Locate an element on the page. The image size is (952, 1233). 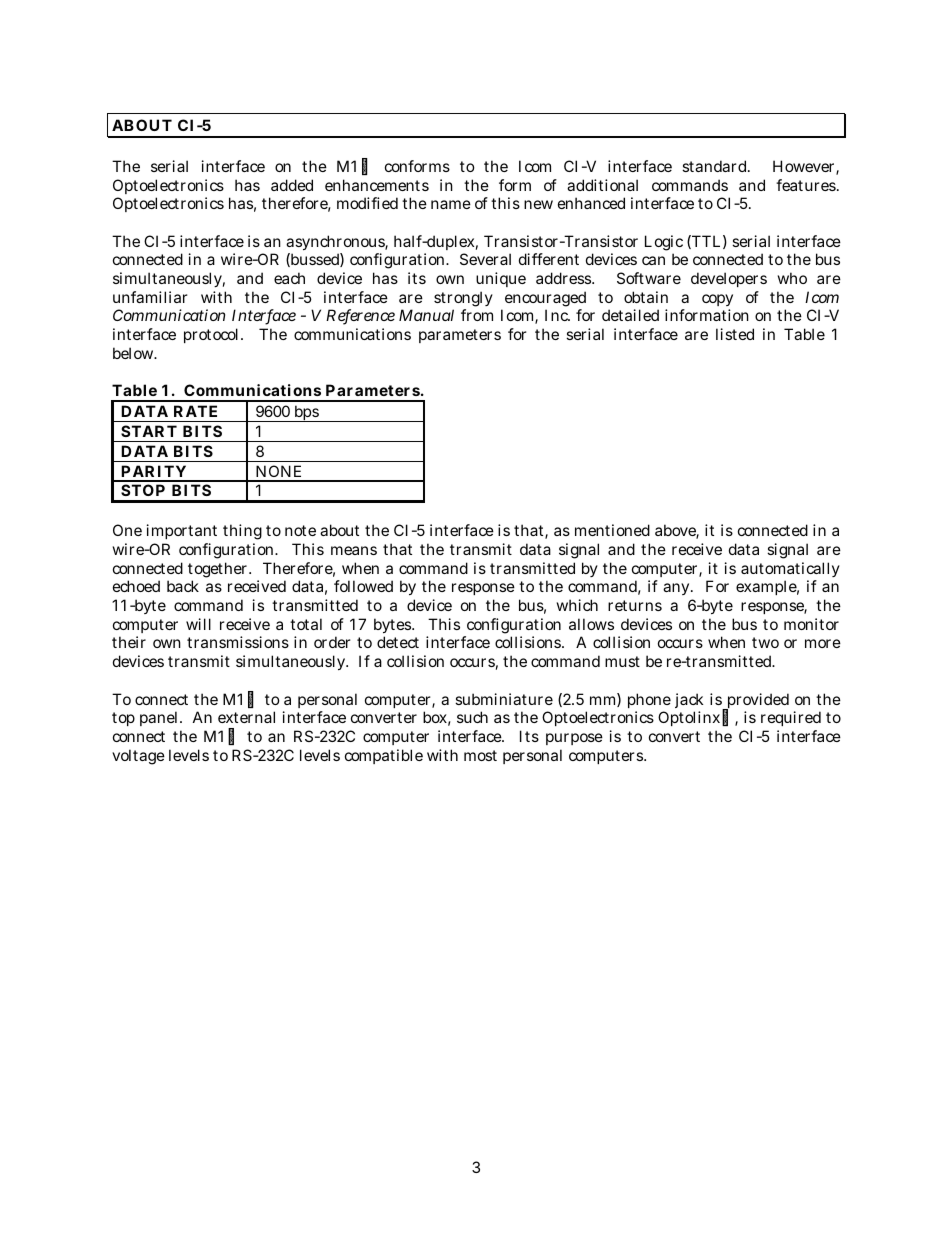
means is located at coordinates (354, 550).
